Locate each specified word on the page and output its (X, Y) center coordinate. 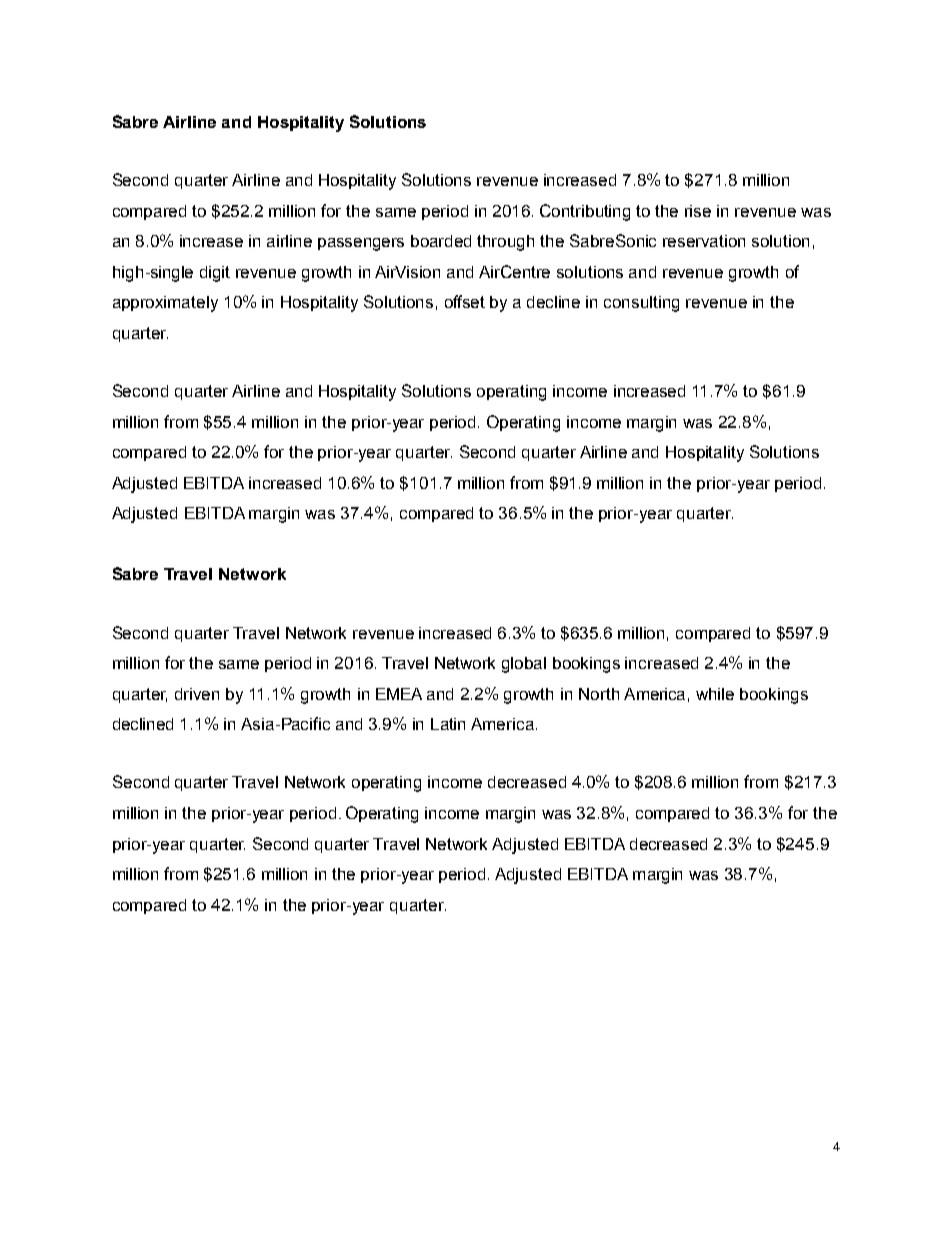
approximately (165, 304)
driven (197, 694)
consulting (641, 304)
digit (215, 274)
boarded (441, 241)
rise (698, 211)
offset (465, 301)
